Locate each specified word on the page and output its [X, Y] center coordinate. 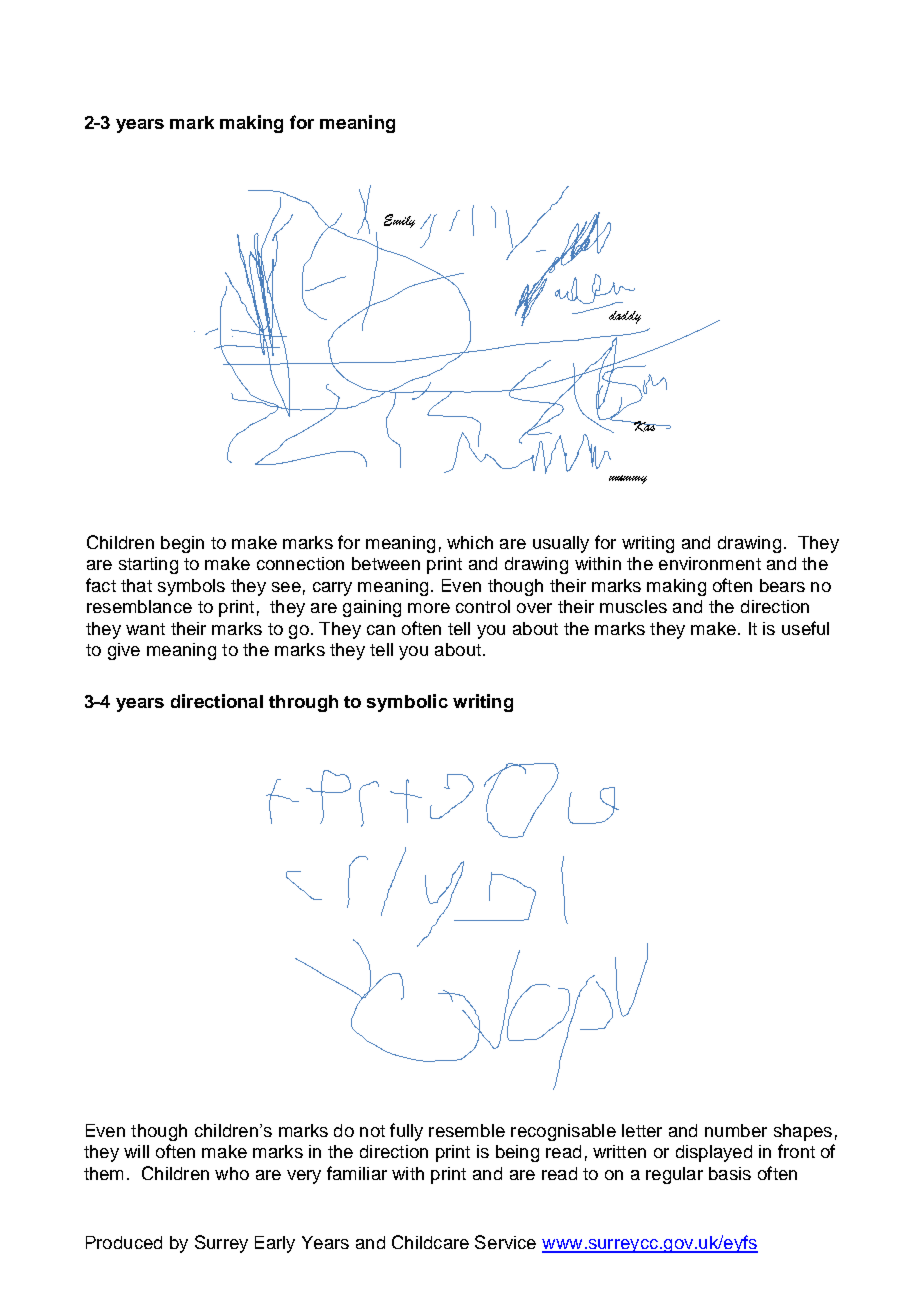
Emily [399, 221]
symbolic [407, 703]
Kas [644, 426]
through [303, 703]
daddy [625, 317]
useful [805, 628]
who [232, 1173]
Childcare [430, 1242]
